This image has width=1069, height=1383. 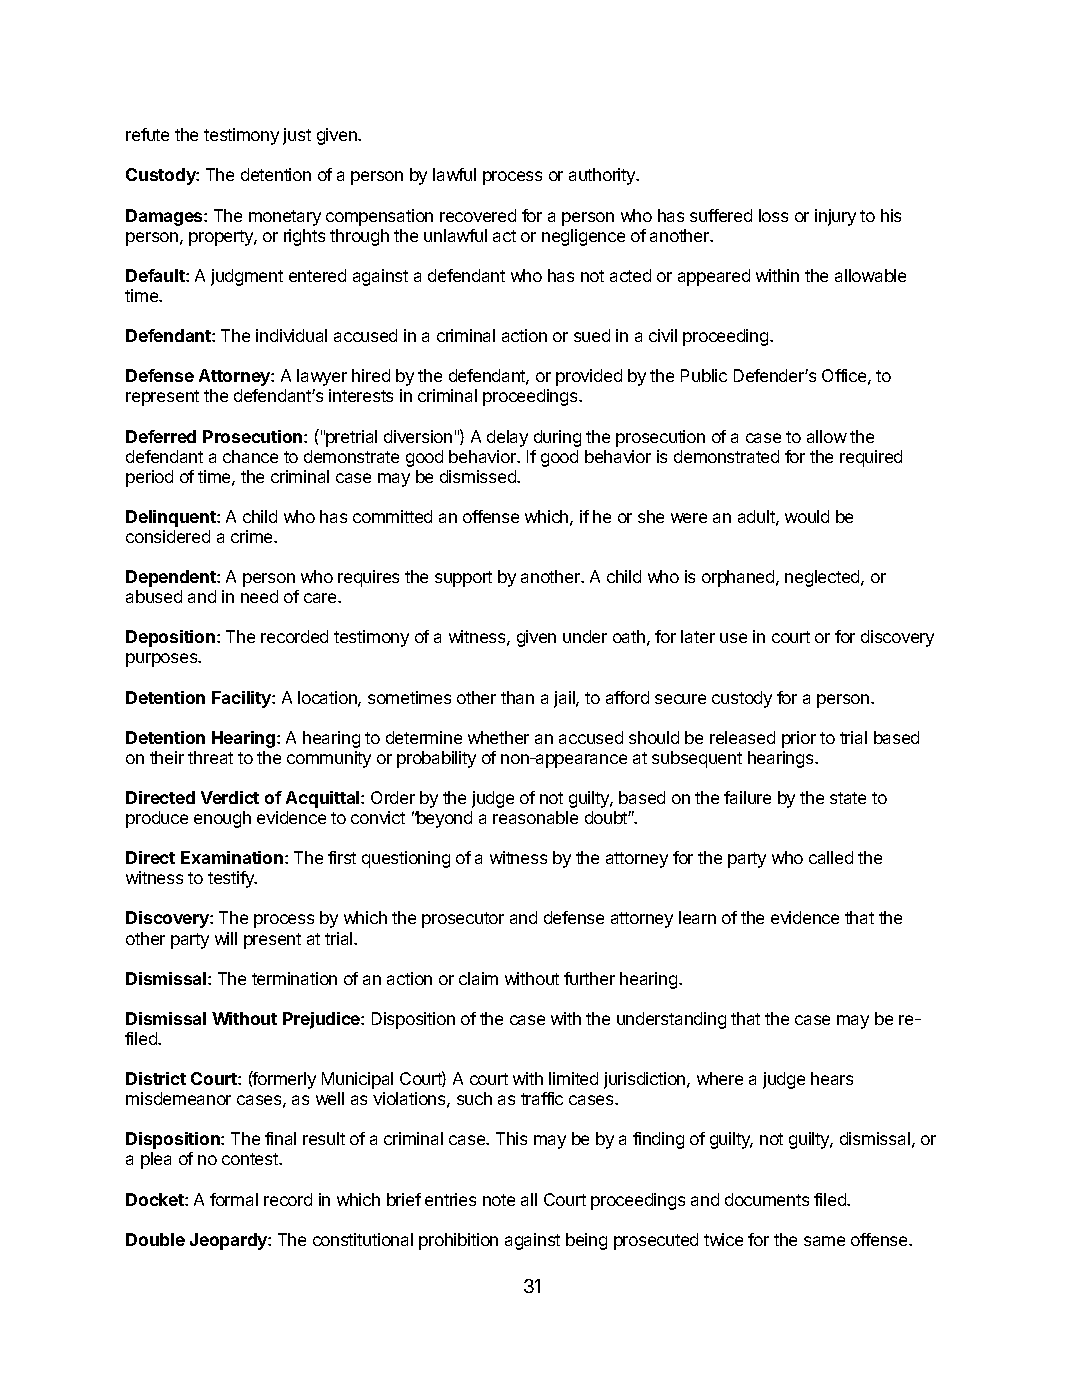 What do you see at coordinates (478, 215) in the image?
I see `recovered` at bounding box center [478, 215].
